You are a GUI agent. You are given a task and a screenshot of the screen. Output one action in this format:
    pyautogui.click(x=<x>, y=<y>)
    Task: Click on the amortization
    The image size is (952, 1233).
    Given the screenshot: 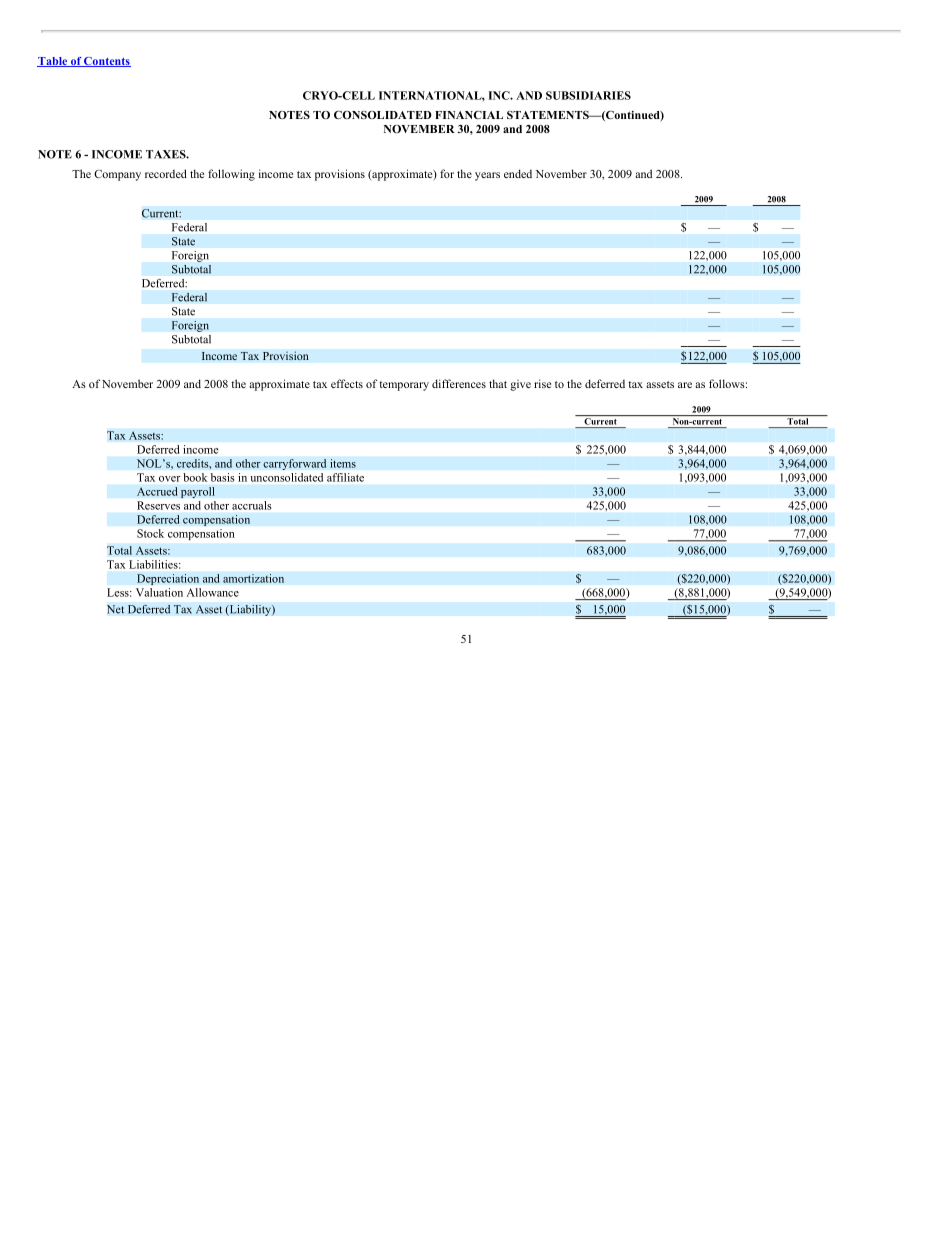 What is the action you would take?
    pyautogui.click(x=253, y=578)
